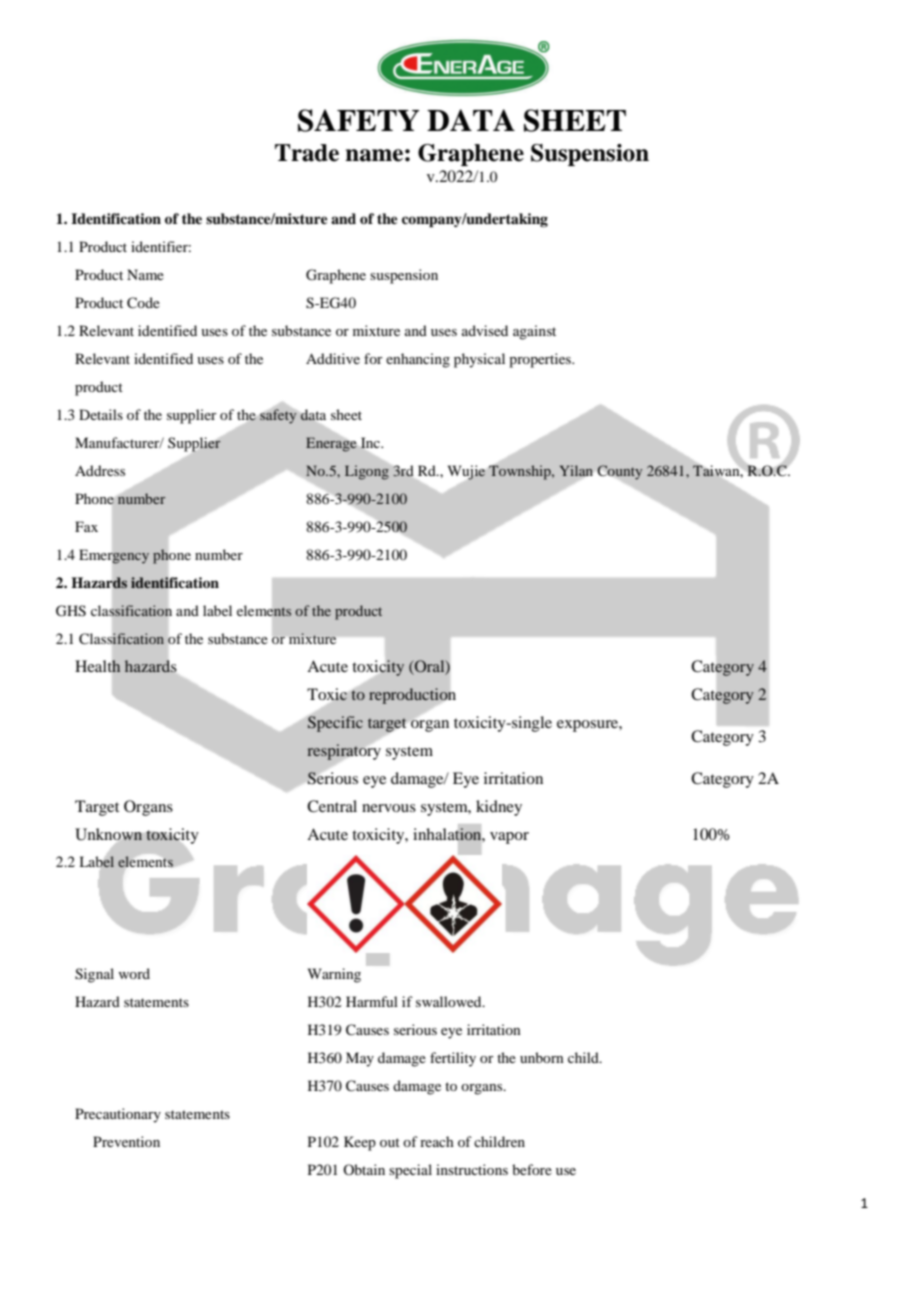  Describe the element at coordinates (100, 470) in the image. I see `Address` at that location.
